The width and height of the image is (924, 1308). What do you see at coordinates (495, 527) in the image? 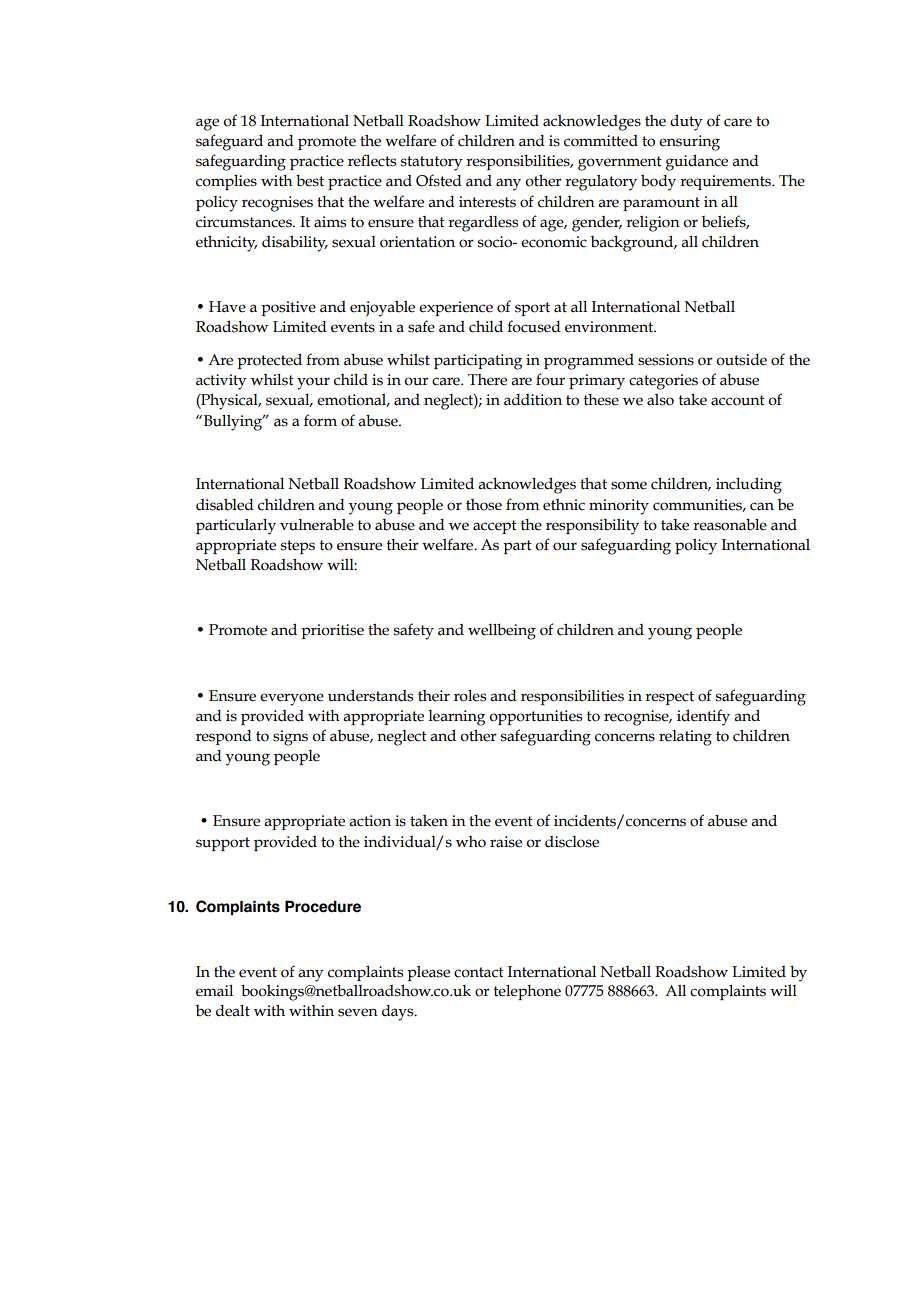
I see `accept` at bounding box center [495, 527].
